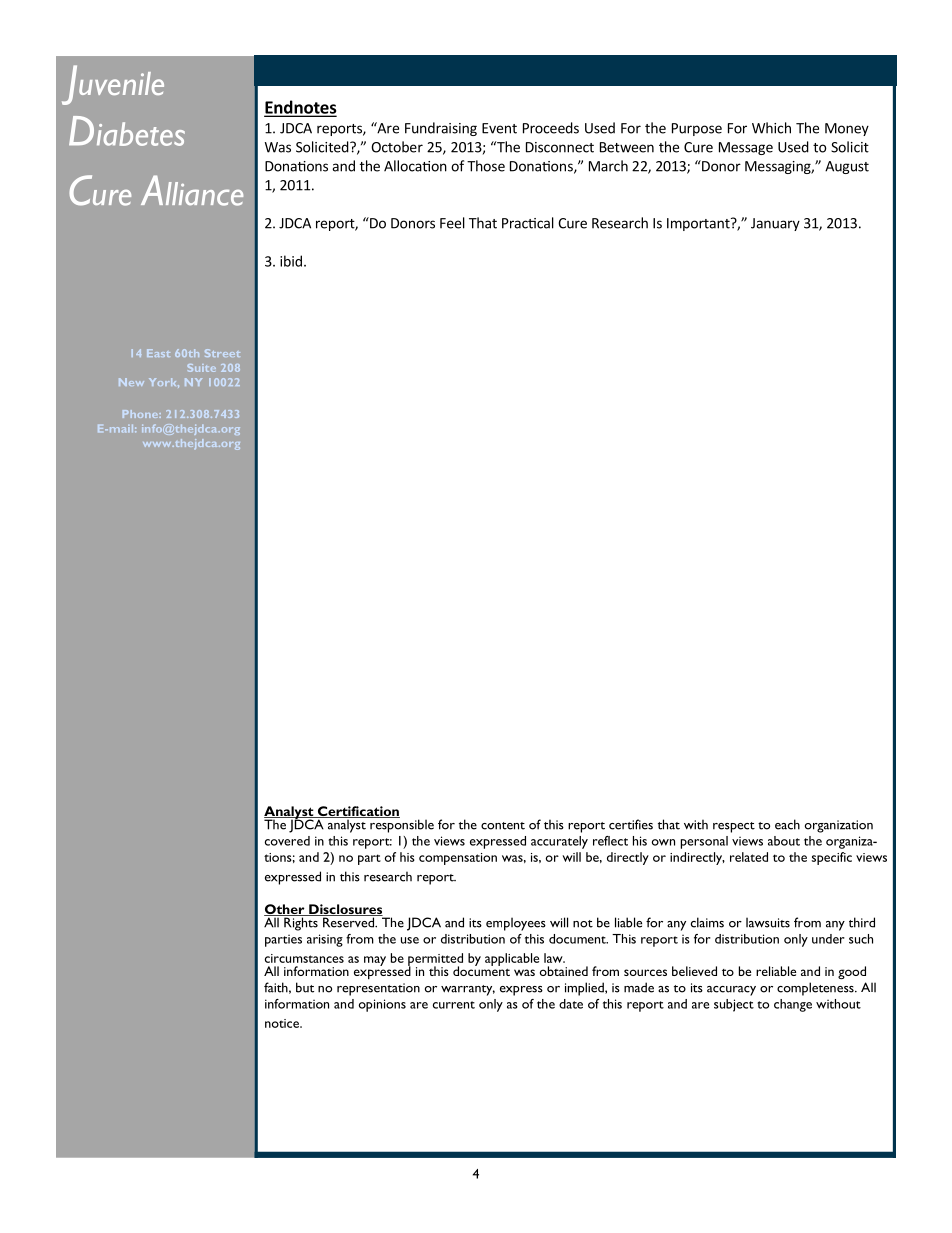  Describe the element at coordinates (784, 841) in the document. I see `about` at that location.
